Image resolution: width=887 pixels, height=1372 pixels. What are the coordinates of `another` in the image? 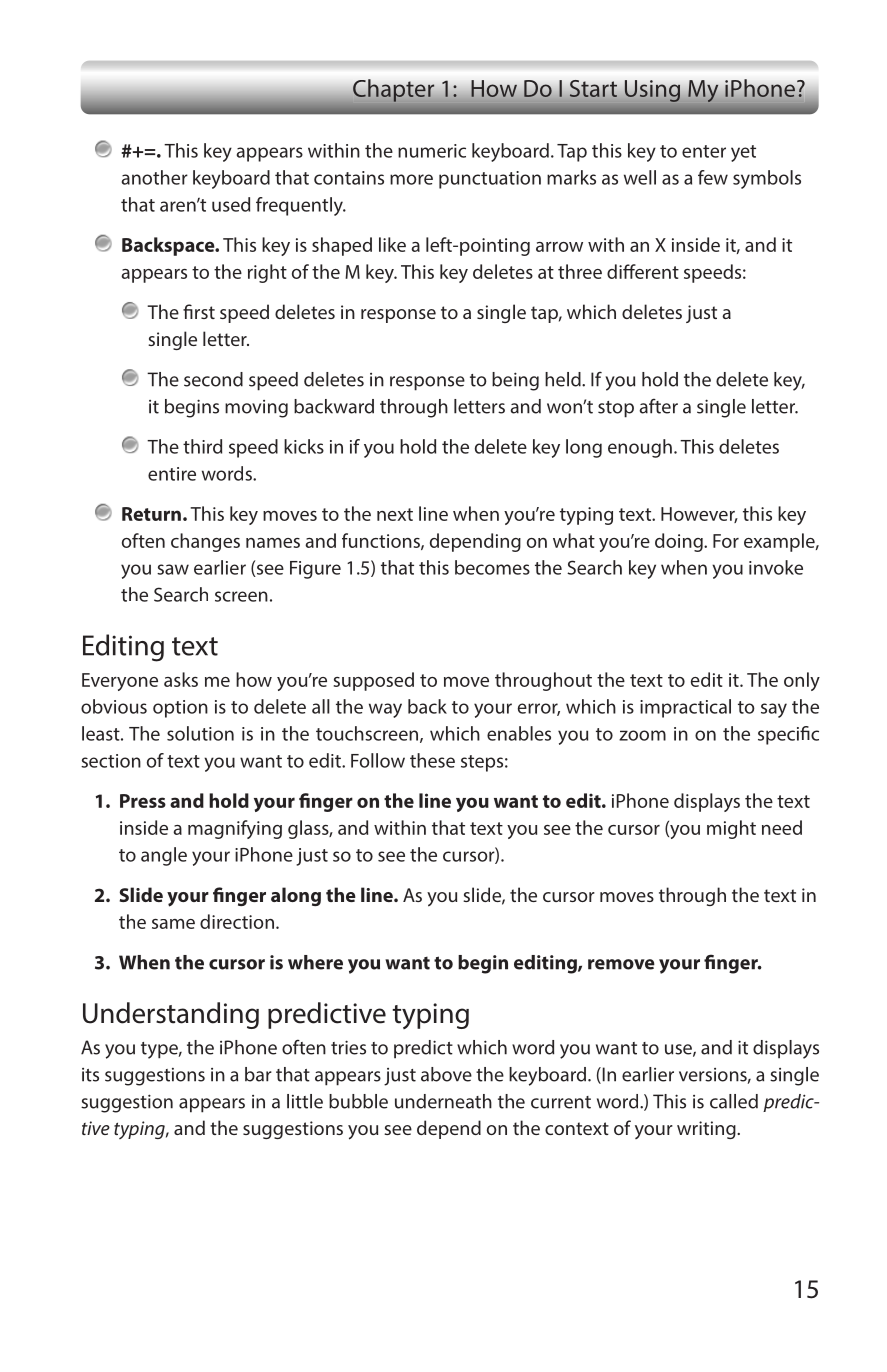 It's located at (155, 177).
